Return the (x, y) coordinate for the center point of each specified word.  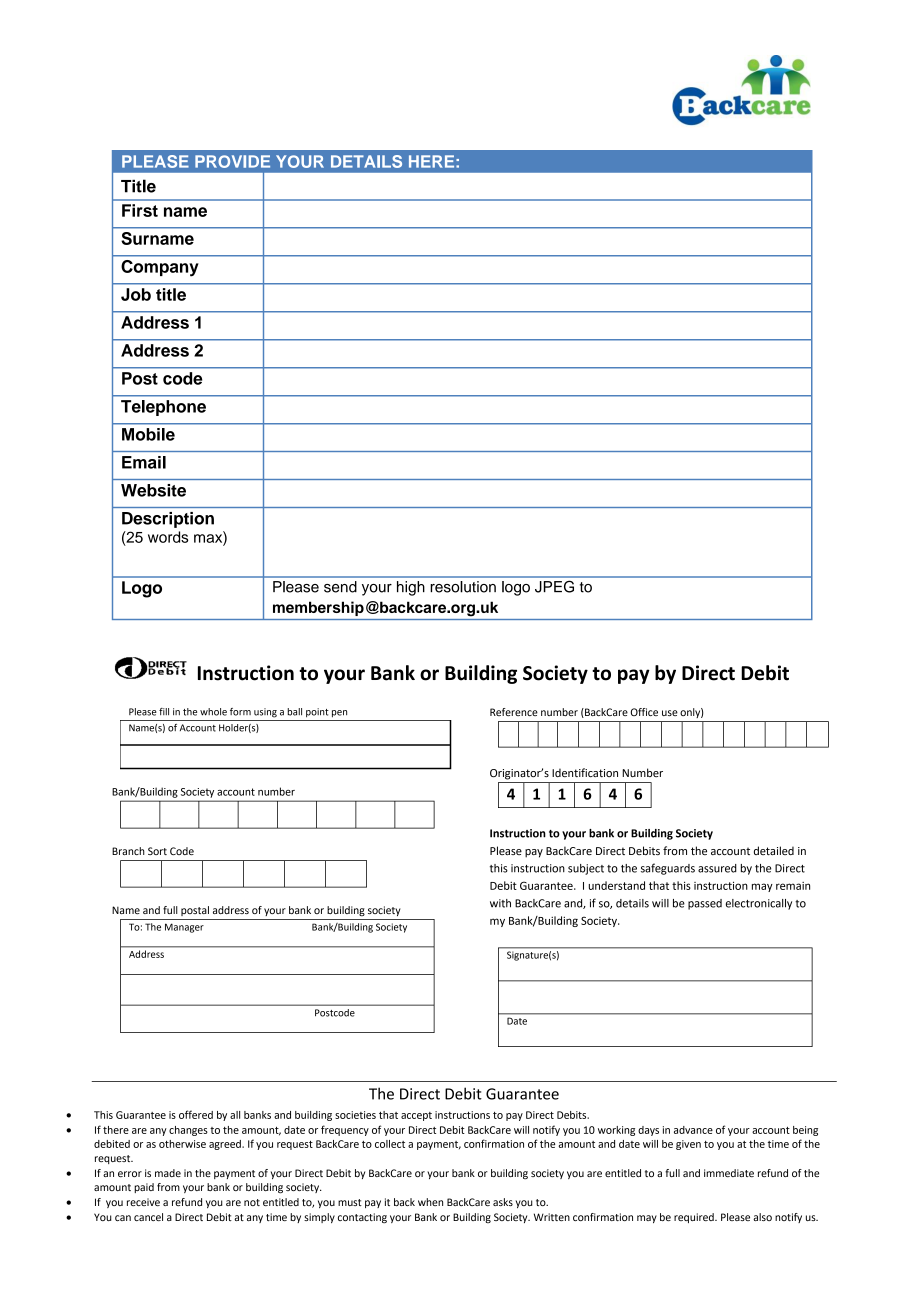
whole (213, 712)
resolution (463, 587)
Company (159, 268)
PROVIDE (232, 161)
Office (644, 712)
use (670, 713)
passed (705, 904)
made (168, 1173)
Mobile (148, 434)
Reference (514, 712)
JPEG (554, 587)
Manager (184, 928)
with (500, 903)
